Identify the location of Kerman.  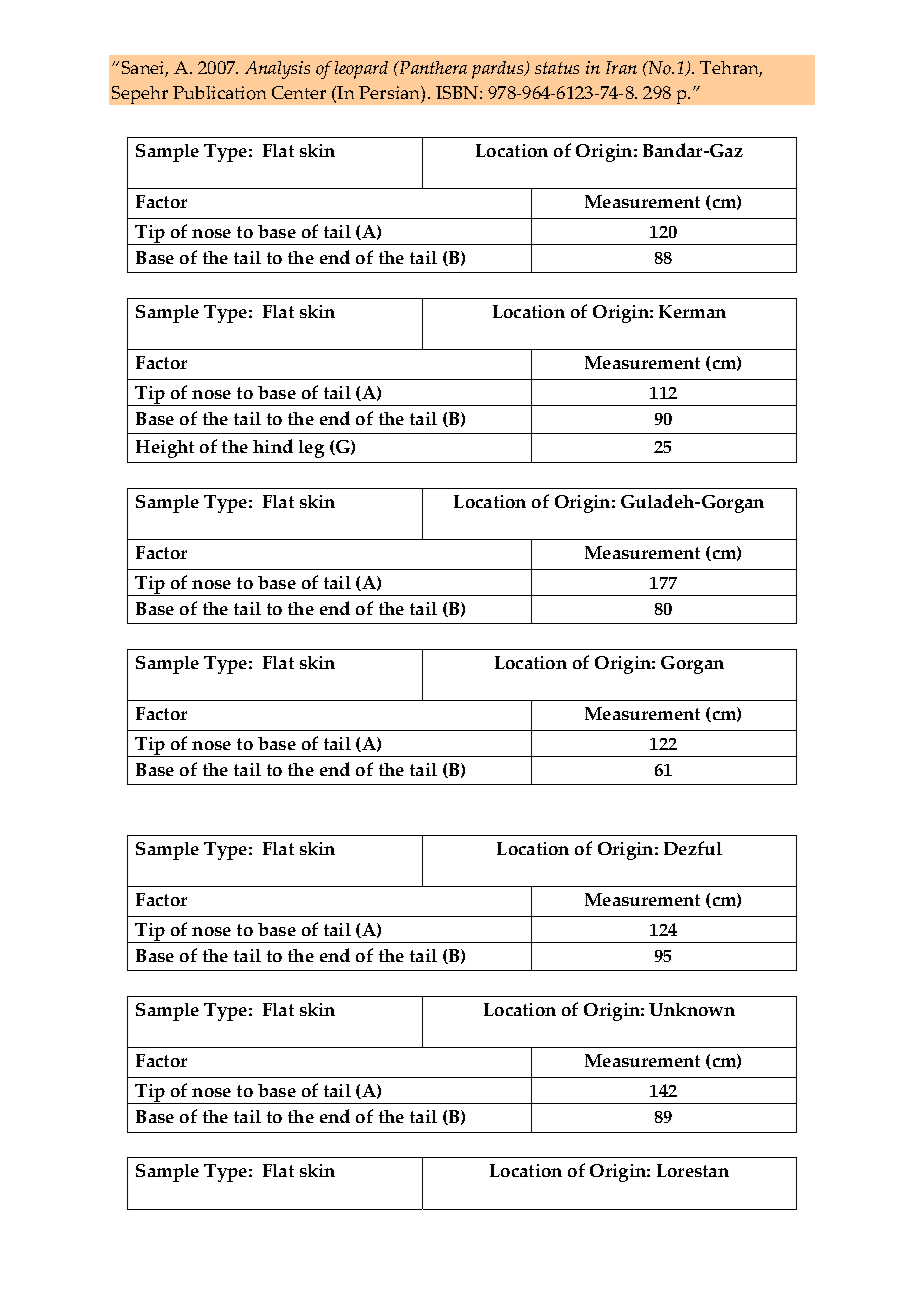
(692, 311).
